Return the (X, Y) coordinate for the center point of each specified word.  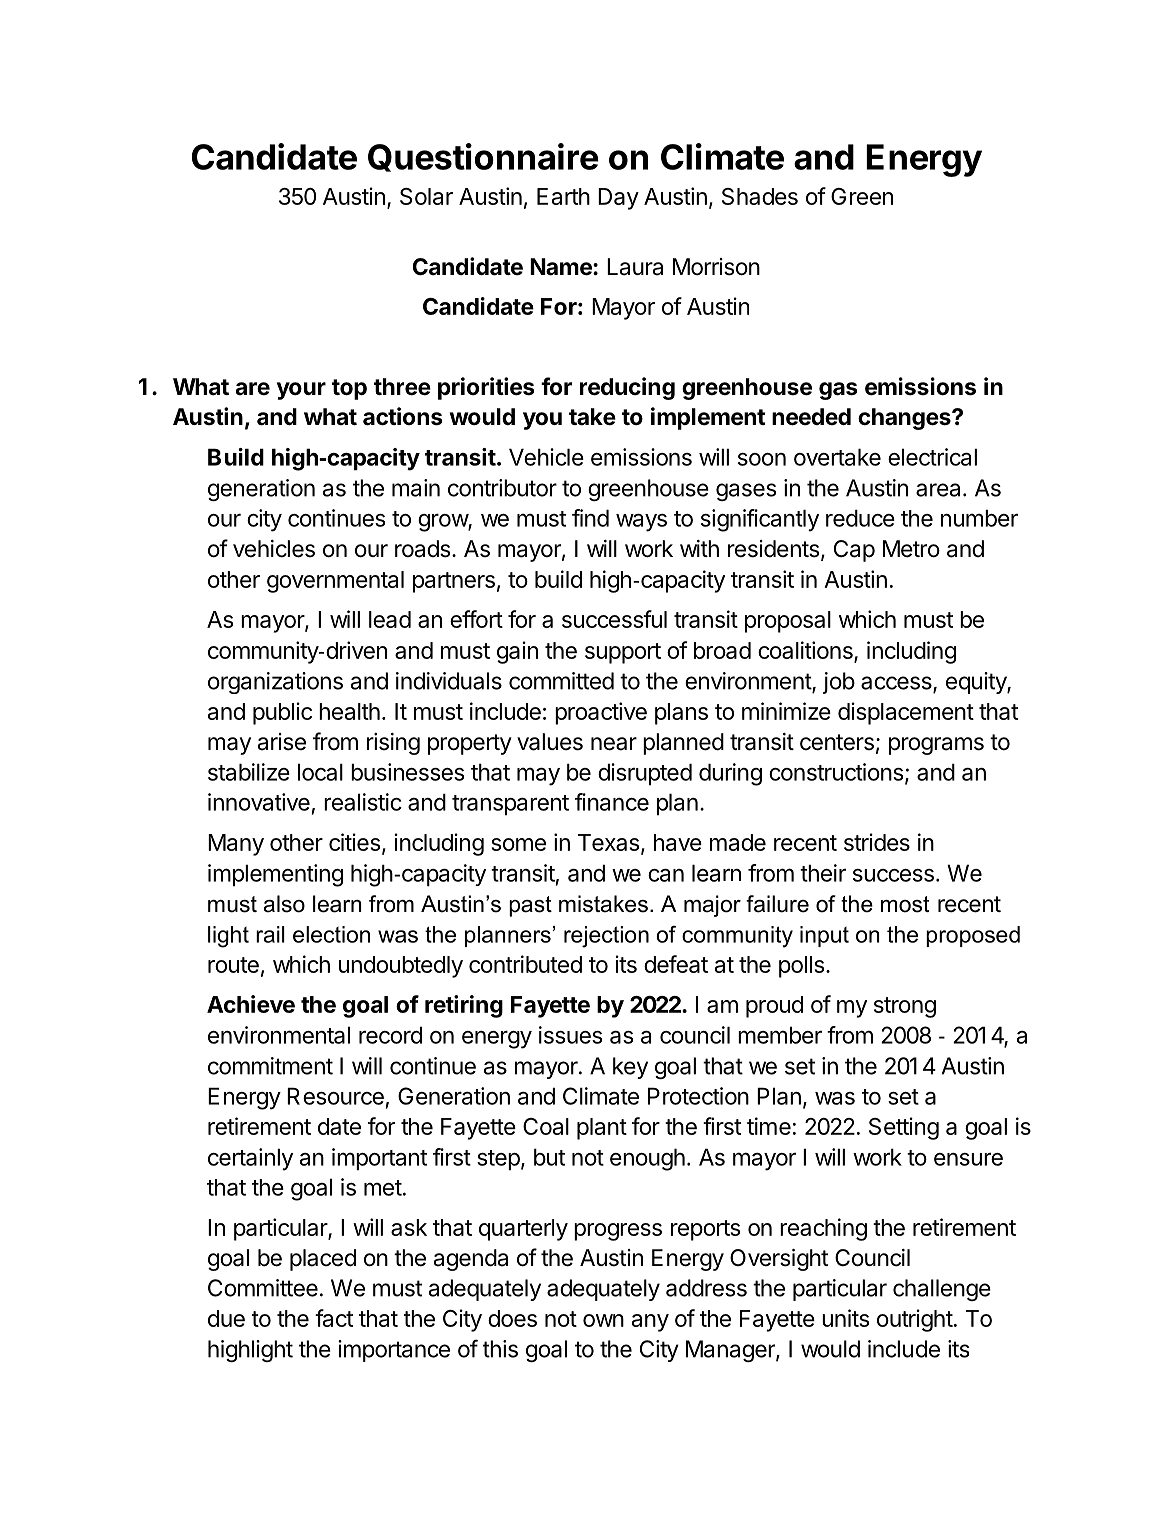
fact (334, 1318)
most (905, 904)
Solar (426, 196)
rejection (606, 937)
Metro (911, 549)
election (331, 934)
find (590, 518)
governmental (335, 582)
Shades (760, 196)
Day (618, 199)
